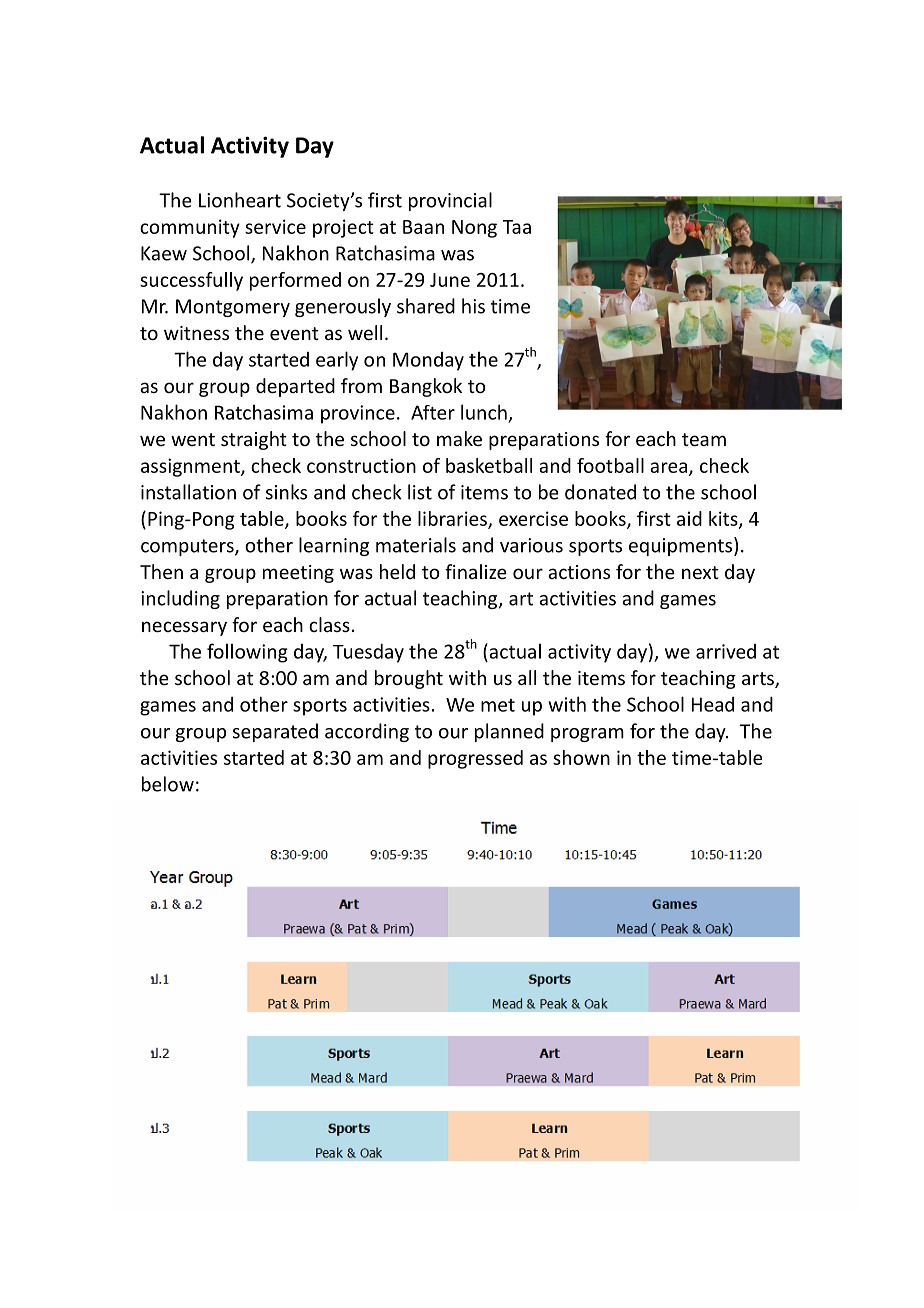 The width and height of the page is (924, 1308). Describe the element at coordinates (420, 492) in the page. I see `list` at that location.
